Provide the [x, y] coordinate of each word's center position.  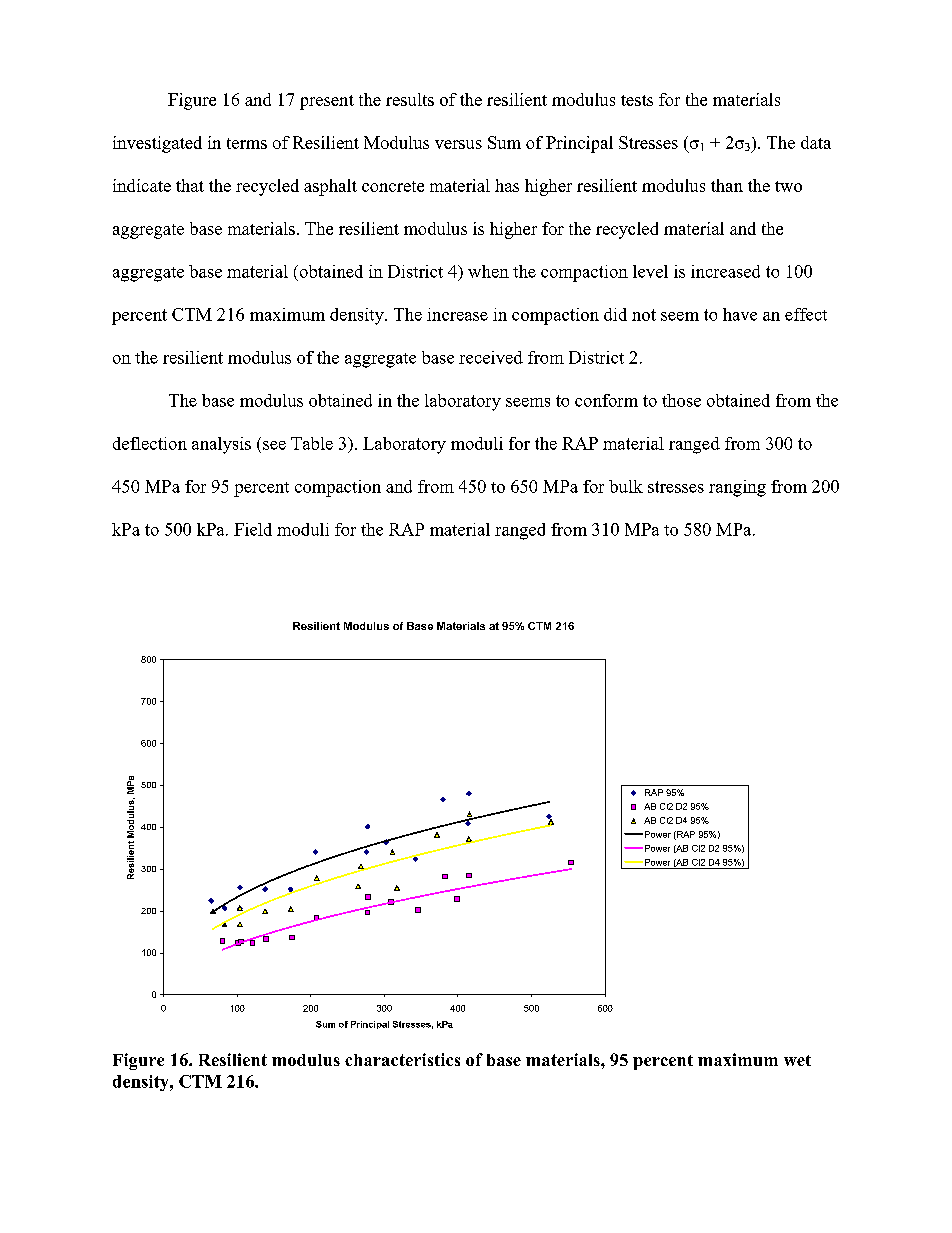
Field [253, 529]
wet [797, 1060]
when [488, 271]
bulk [626, 486]
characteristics [402, 1059]
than [727, 185]
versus [458, 144]
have [740, 314]
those [681, 400]
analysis [221, 445]
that [190, 185]
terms [247, 143]
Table [312, 443]
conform [606, 400]
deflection [150, 443]
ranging [737, 488]
